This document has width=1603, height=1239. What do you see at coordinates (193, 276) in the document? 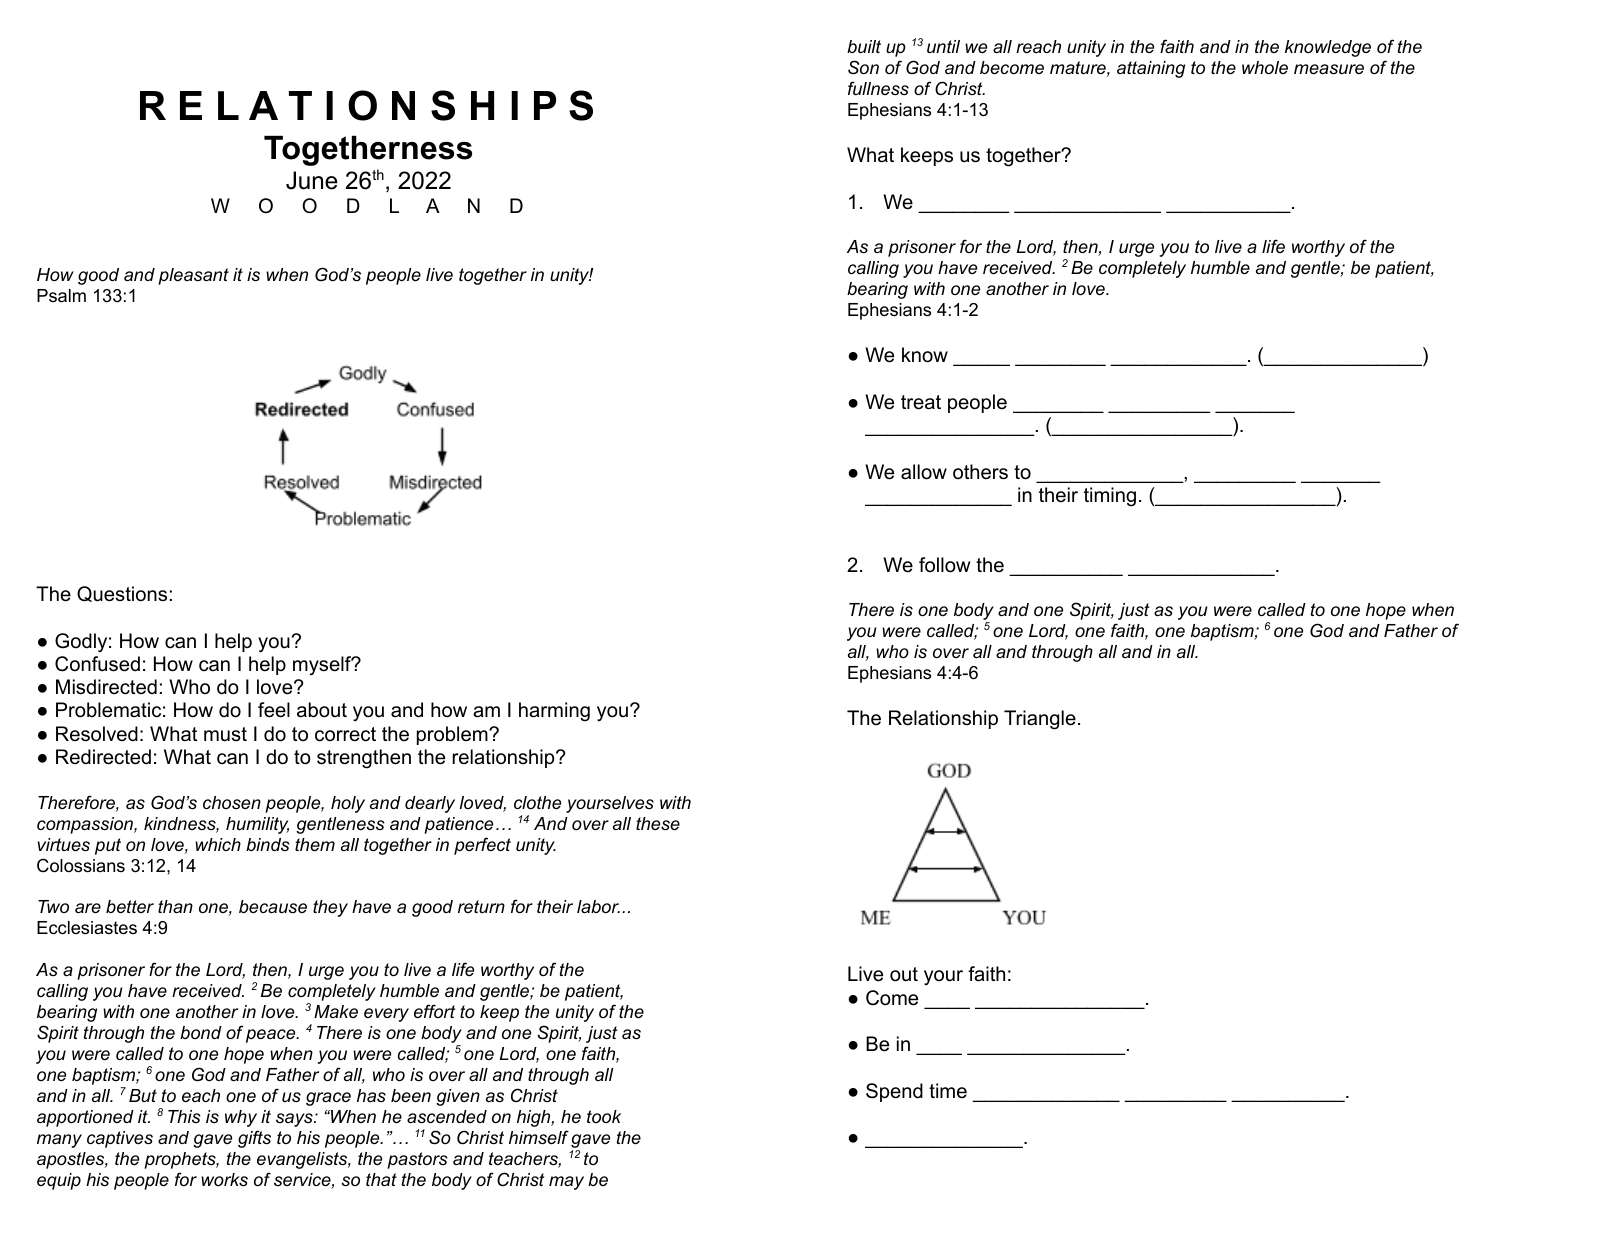
I see `pleasant` at bounding box center [193, 276].
